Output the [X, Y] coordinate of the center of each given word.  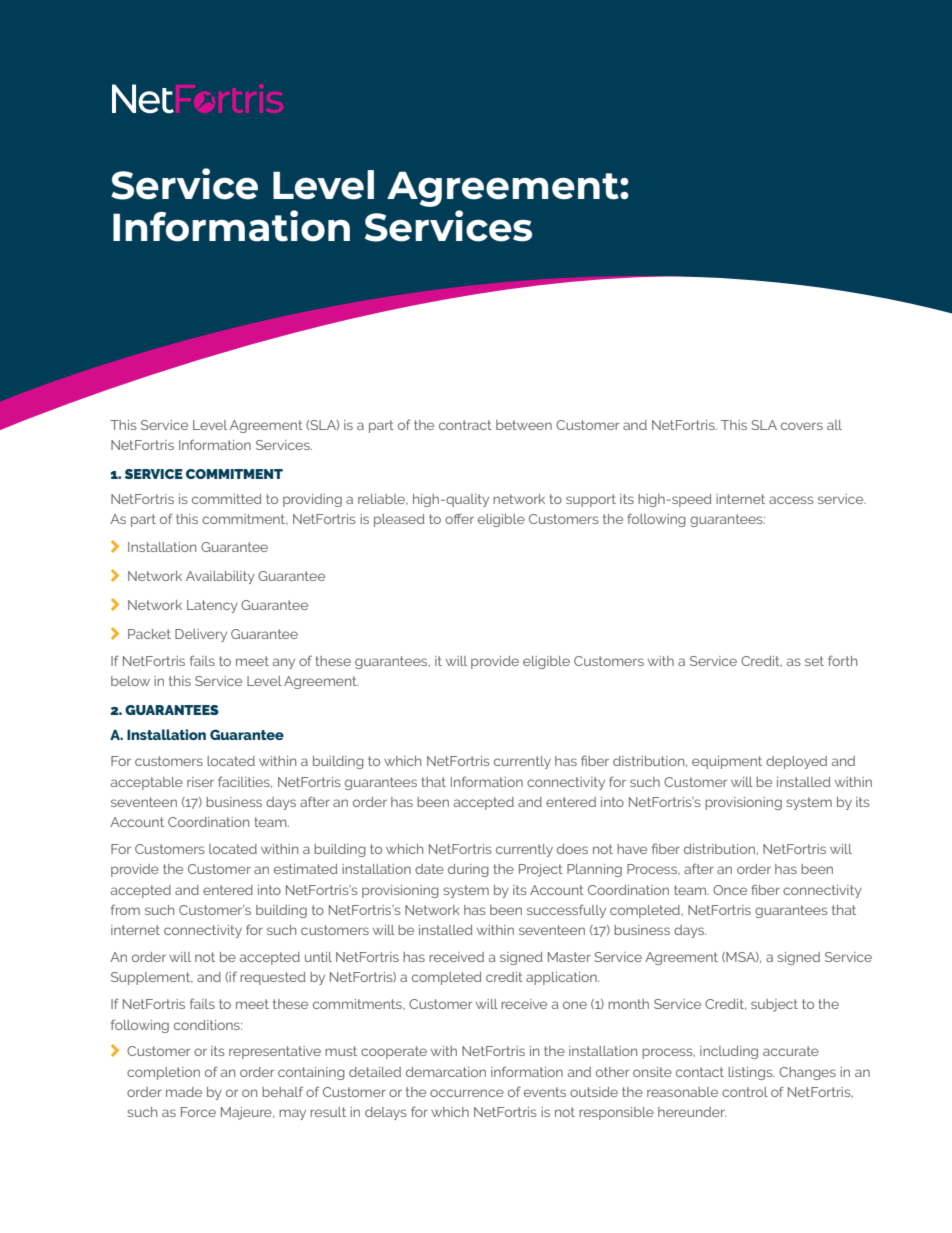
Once [730, 890]
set [814, 661]
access [791, 500]
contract [465, 425]
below [130, 681]
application [562, 978]
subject [774, 1005]
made [184, 1092]
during [468, 870]
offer [459, 518]
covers [802, 426]
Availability [220, 577]
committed [227, 499]
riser [200, 782]
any [284, 663]
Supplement [152, 978]
